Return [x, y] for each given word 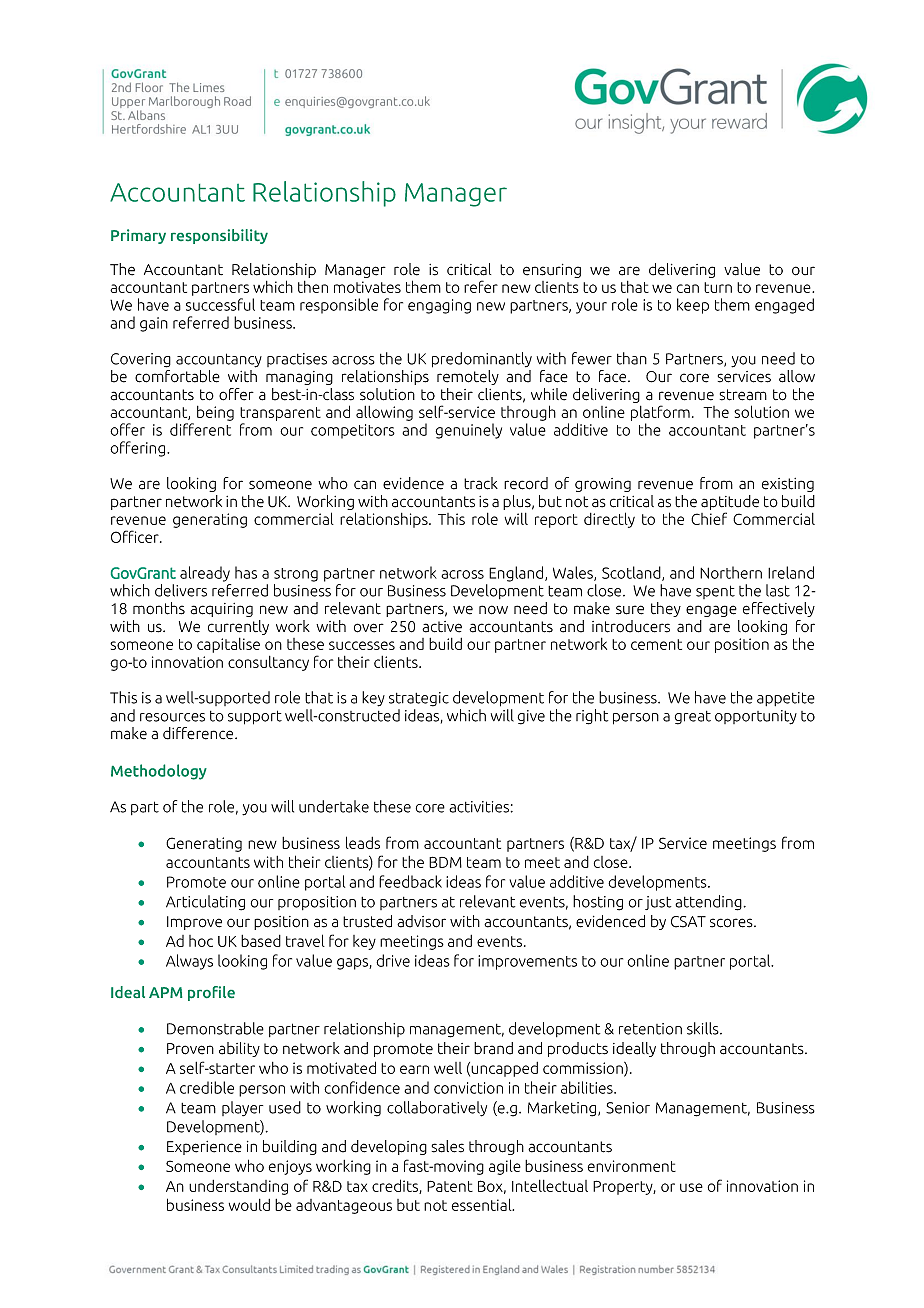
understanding [238, 1187]
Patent [450, 1186]
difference [199, 733]
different [200, 429]
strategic [419, 699]
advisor [421, 921]
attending [708, 903]
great [693, 718]
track [481, 483]
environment [632, 1166]
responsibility [219, 236]
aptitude [730, 502]
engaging [439, 306]
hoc [201, 941]
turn [718, 287]
